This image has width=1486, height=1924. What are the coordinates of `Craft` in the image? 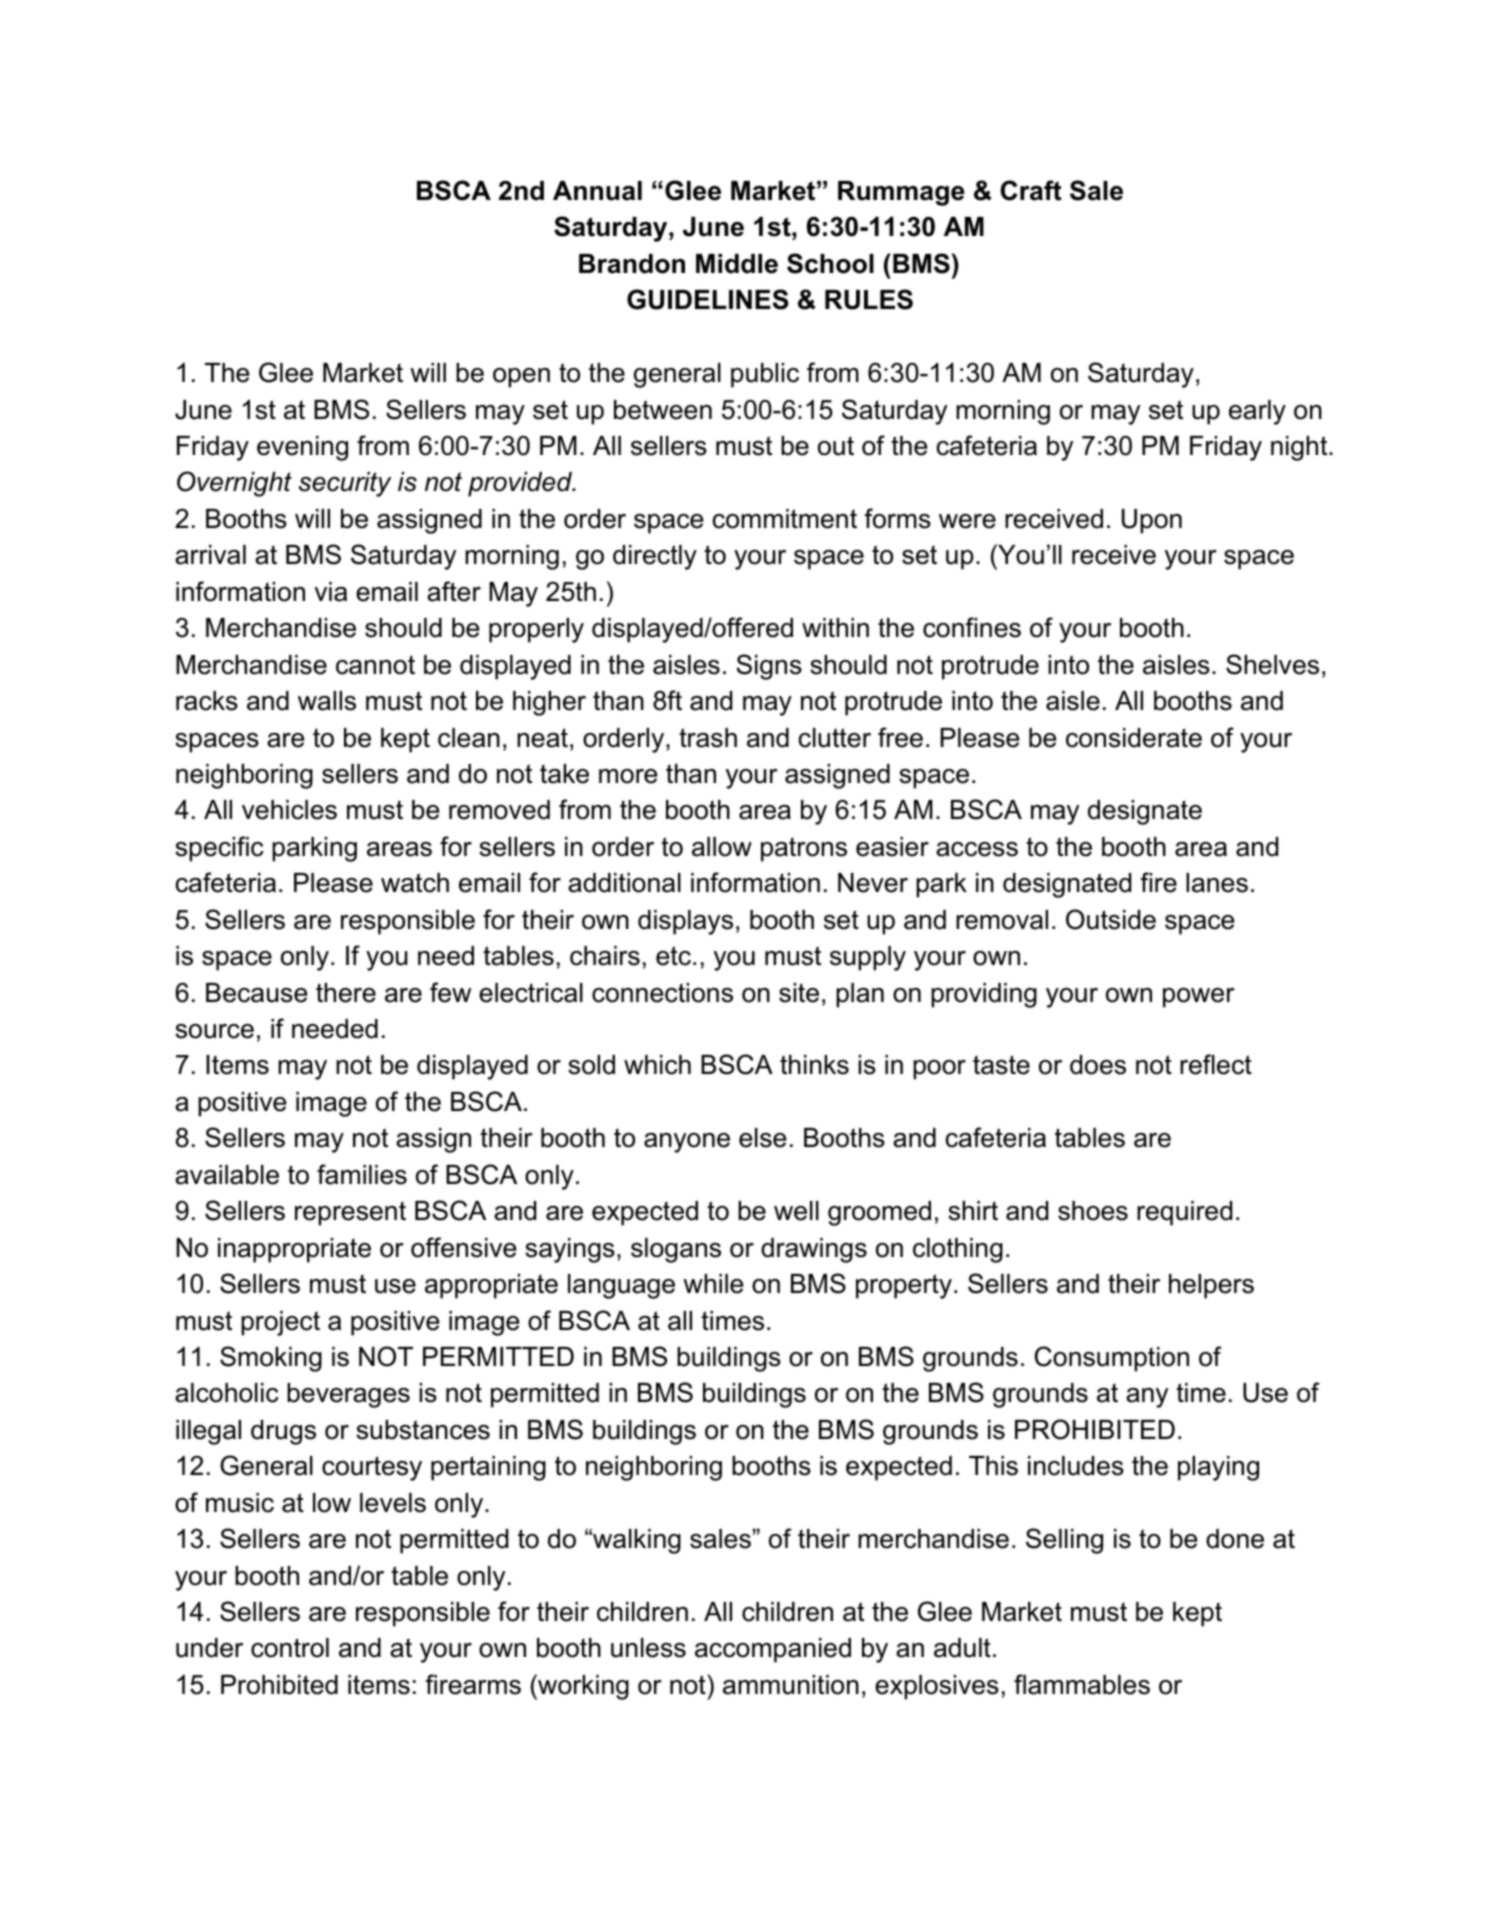 It's located at (1031, 190).
